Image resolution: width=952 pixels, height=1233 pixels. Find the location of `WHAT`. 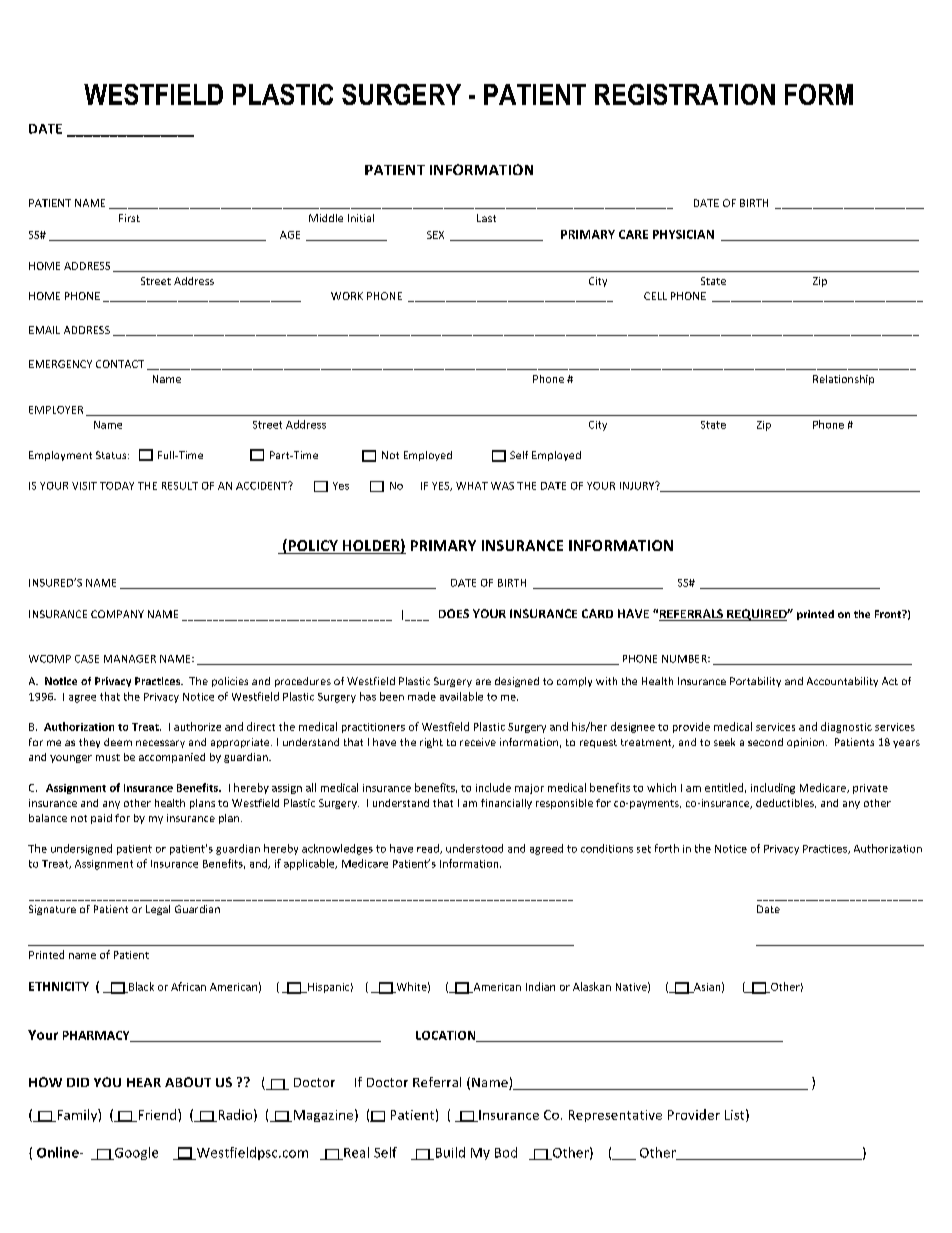

WHAT is located at coordinates (472, 486).
